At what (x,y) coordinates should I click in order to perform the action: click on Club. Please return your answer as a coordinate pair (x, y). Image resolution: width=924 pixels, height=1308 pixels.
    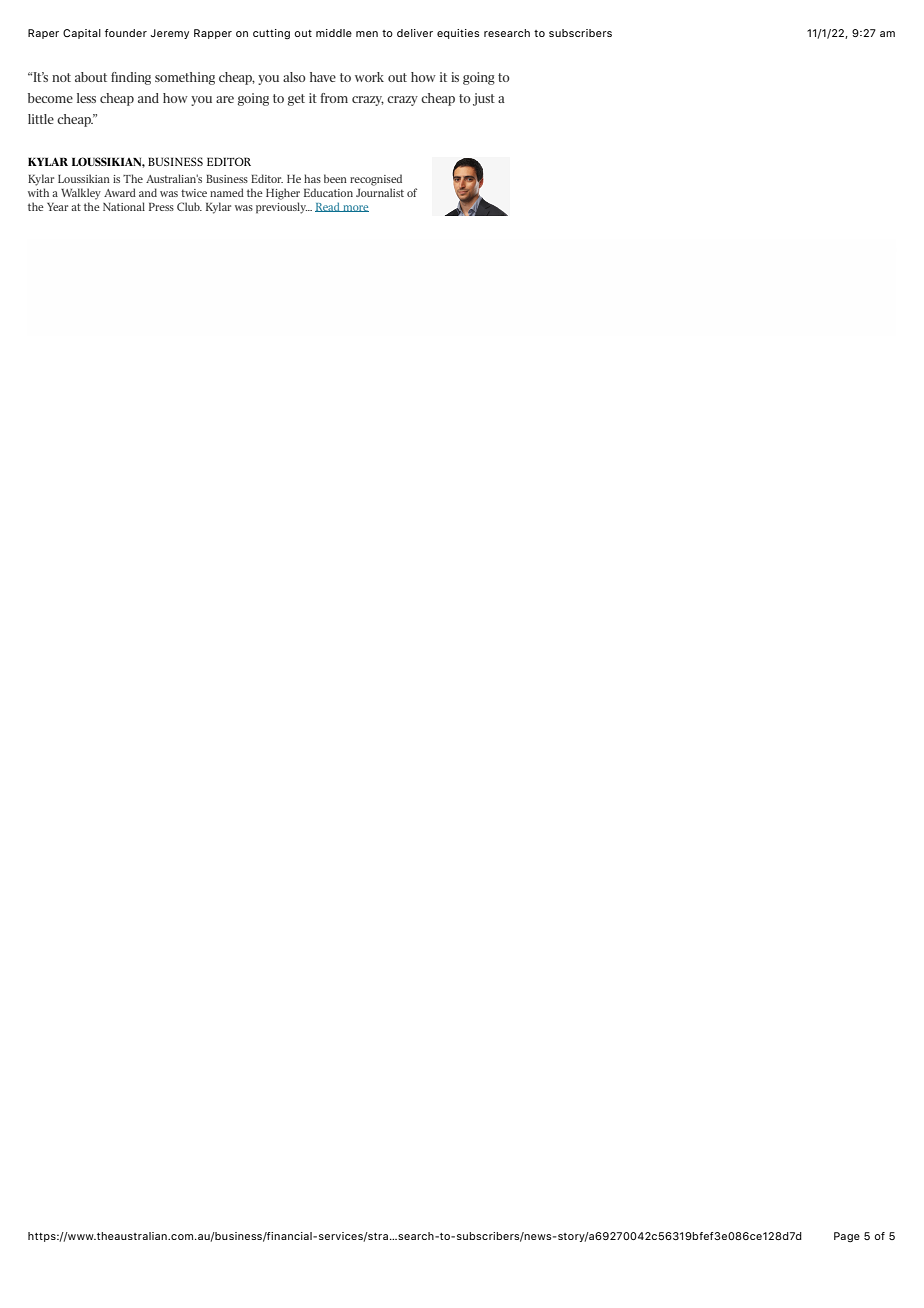
    Looking at the image, I should click on (189, 206).
